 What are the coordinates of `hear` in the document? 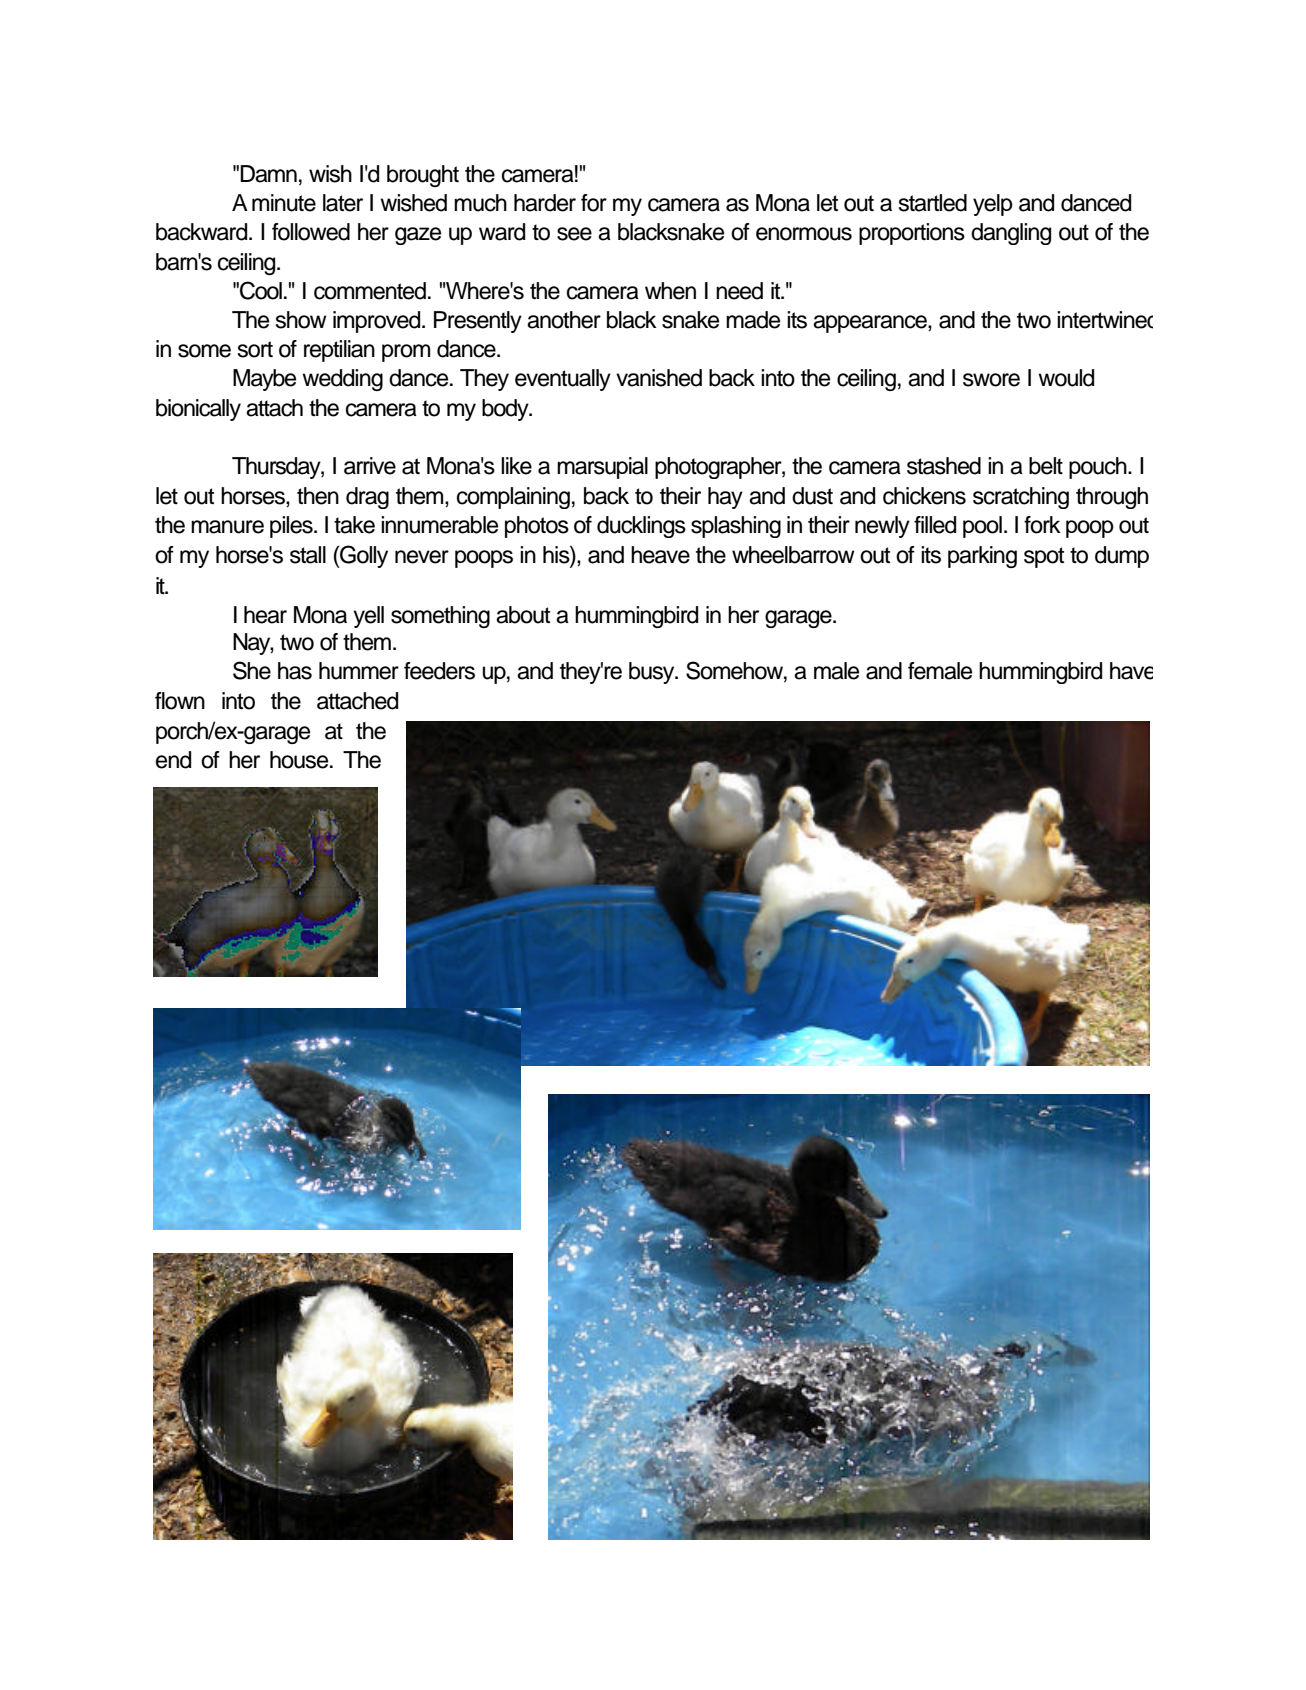 It's located at (265, 615).
